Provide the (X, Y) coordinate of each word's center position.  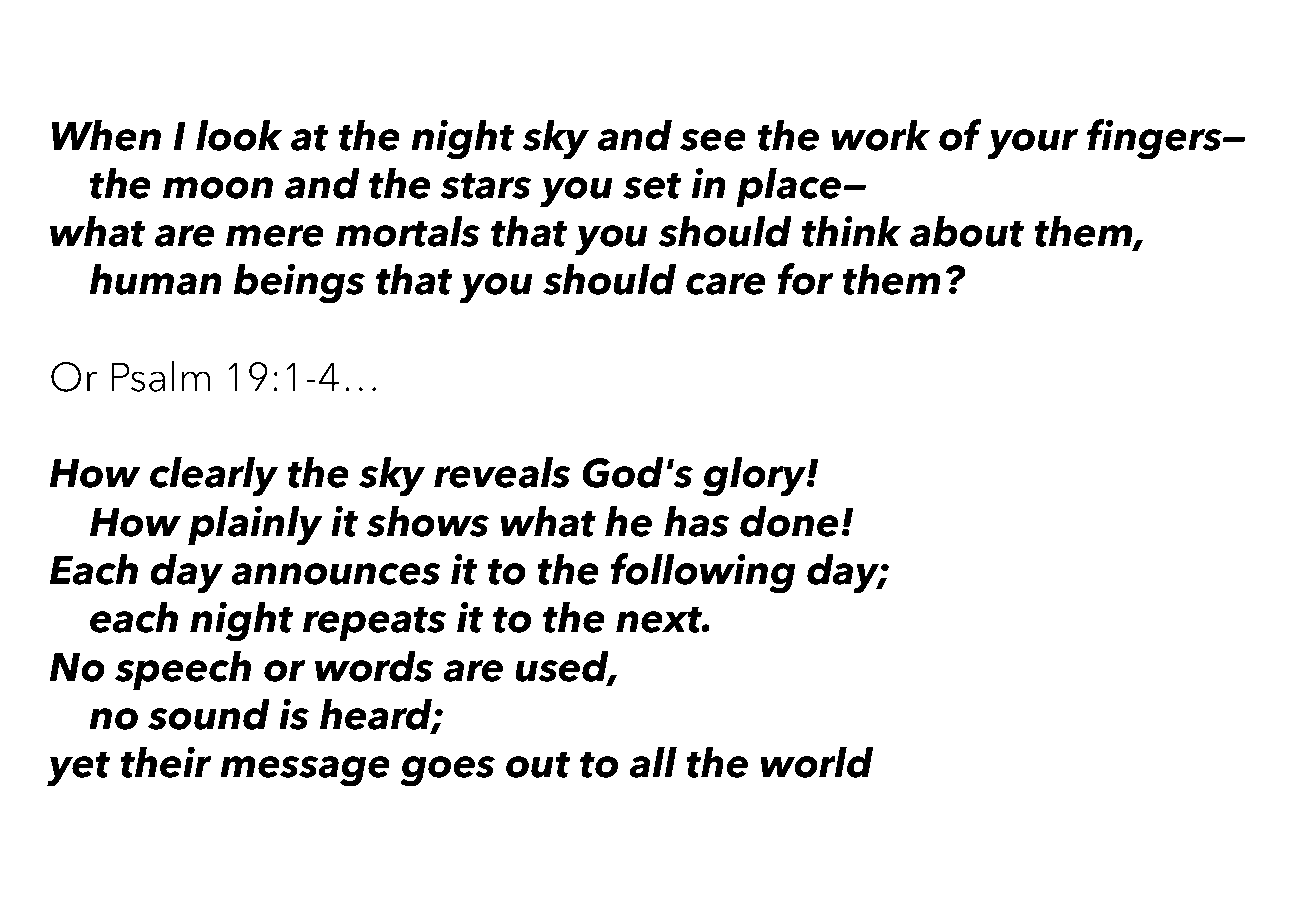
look (239, 135)
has (696, 521)
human (155, 279)
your (1032, 144)
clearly (214, 476)
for (805, 279)
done (789, 521)
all (653, 762)
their (165, 762)
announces (336, 574)
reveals (502, 472)
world (816, 762)
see (713, 140)
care (725, 284)
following (703, 573)
